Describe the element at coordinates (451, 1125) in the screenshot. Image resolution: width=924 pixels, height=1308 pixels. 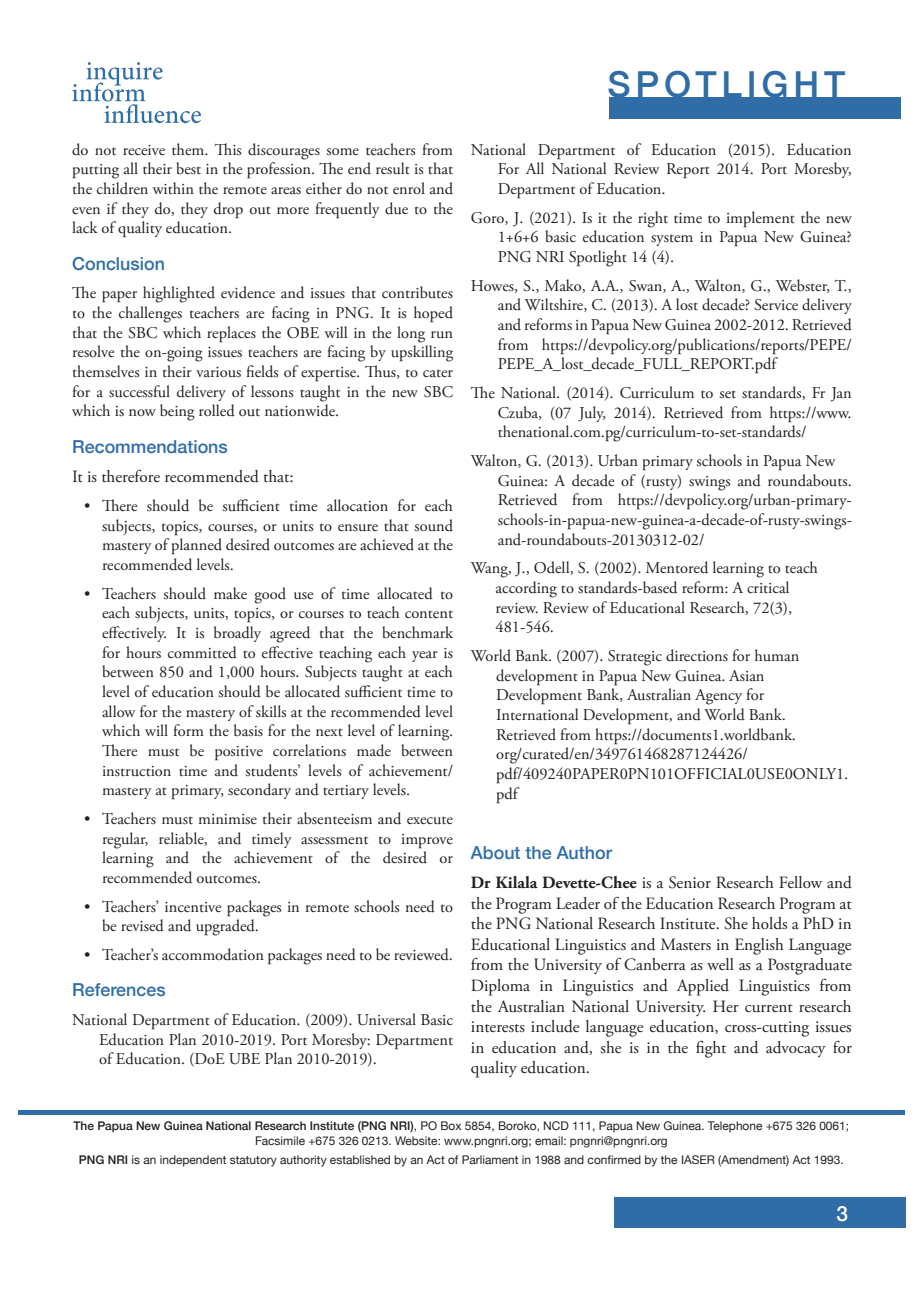
I see `Box` at that location.
